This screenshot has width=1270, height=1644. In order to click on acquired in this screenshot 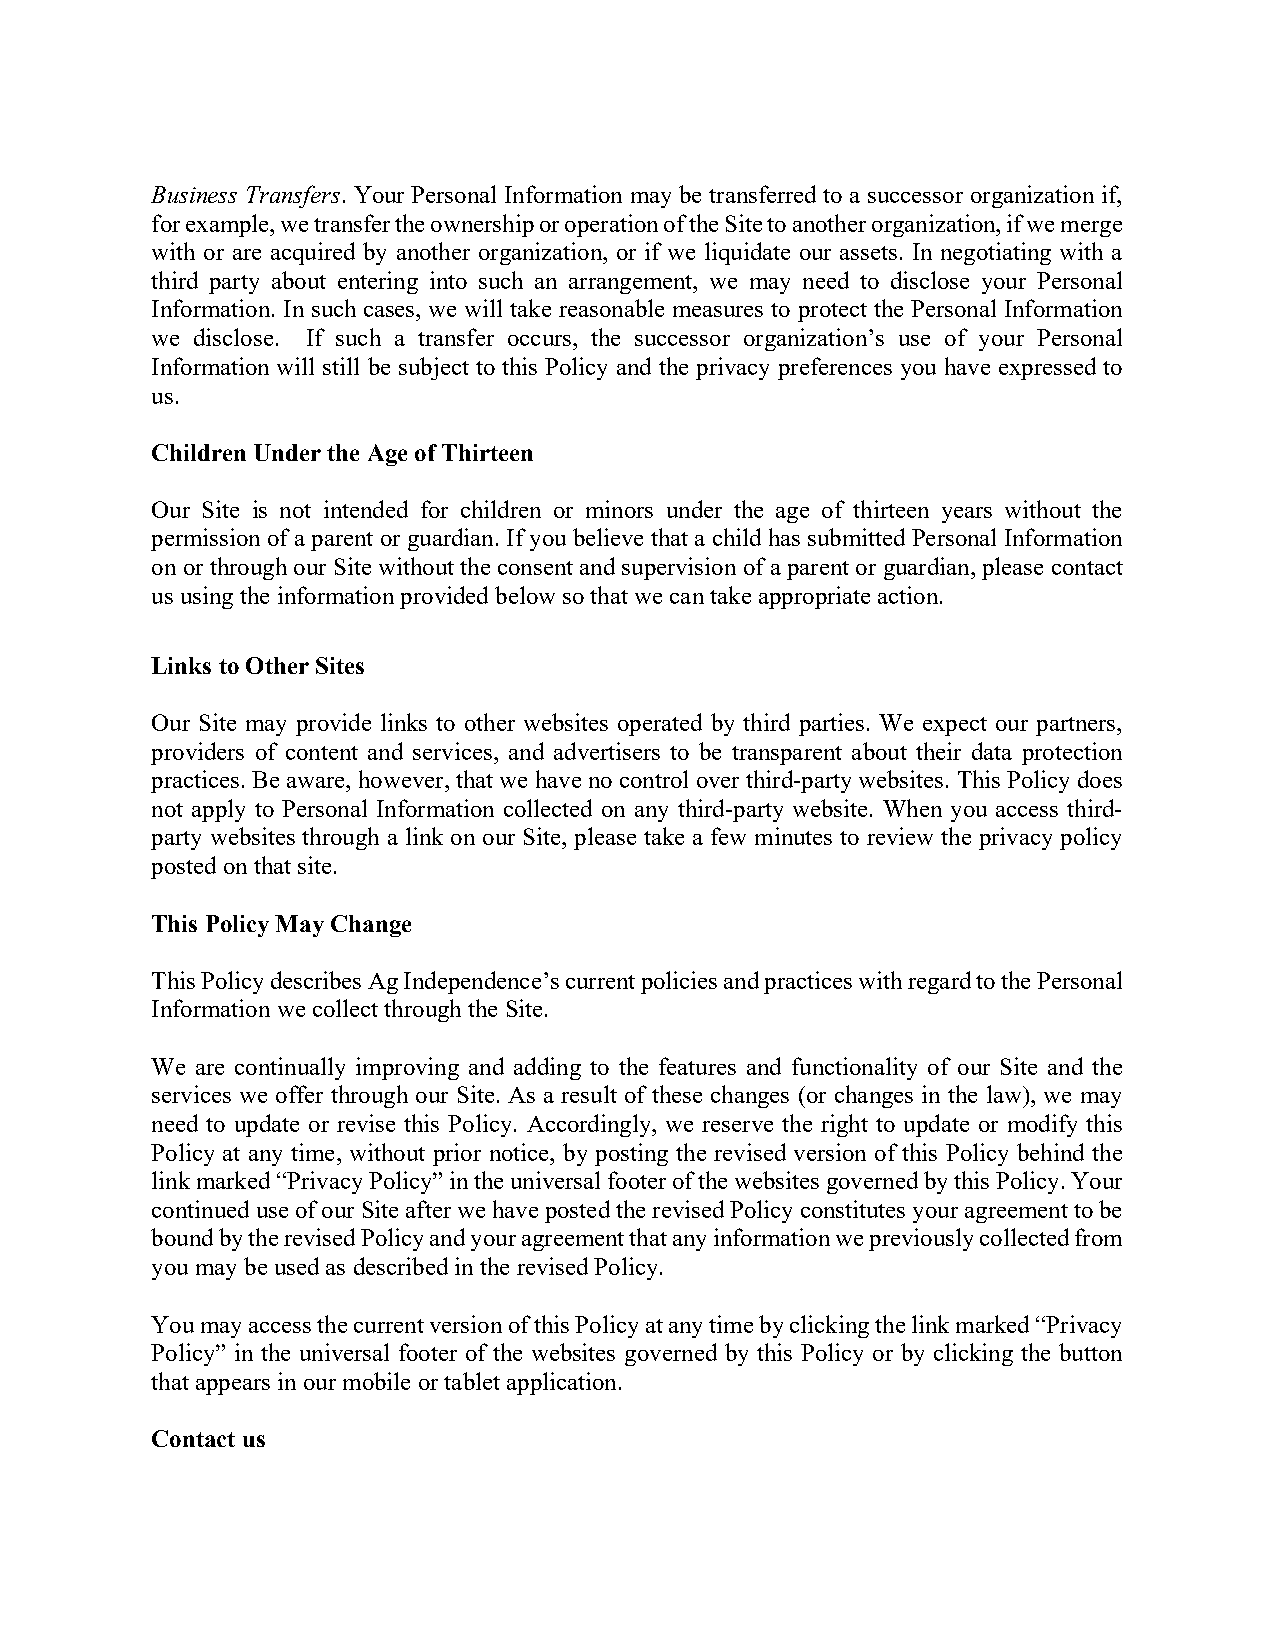, I will do `click(313, 253)`.
